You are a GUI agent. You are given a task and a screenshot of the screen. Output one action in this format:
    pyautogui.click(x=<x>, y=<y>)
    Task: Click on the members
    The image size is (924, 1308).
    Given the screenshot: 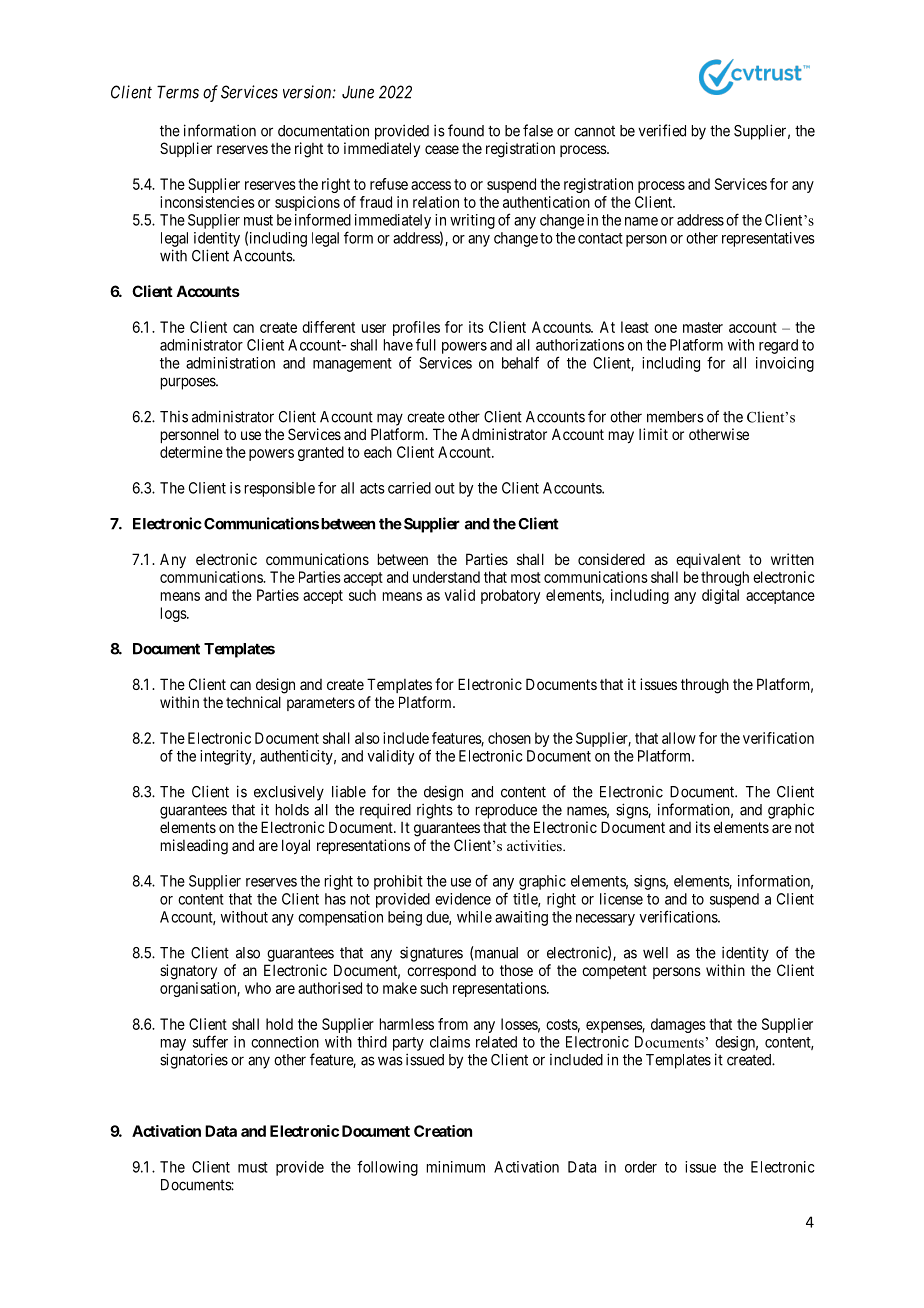 What is the action you would take?
    pyautogui.click(x=675, y=417)
